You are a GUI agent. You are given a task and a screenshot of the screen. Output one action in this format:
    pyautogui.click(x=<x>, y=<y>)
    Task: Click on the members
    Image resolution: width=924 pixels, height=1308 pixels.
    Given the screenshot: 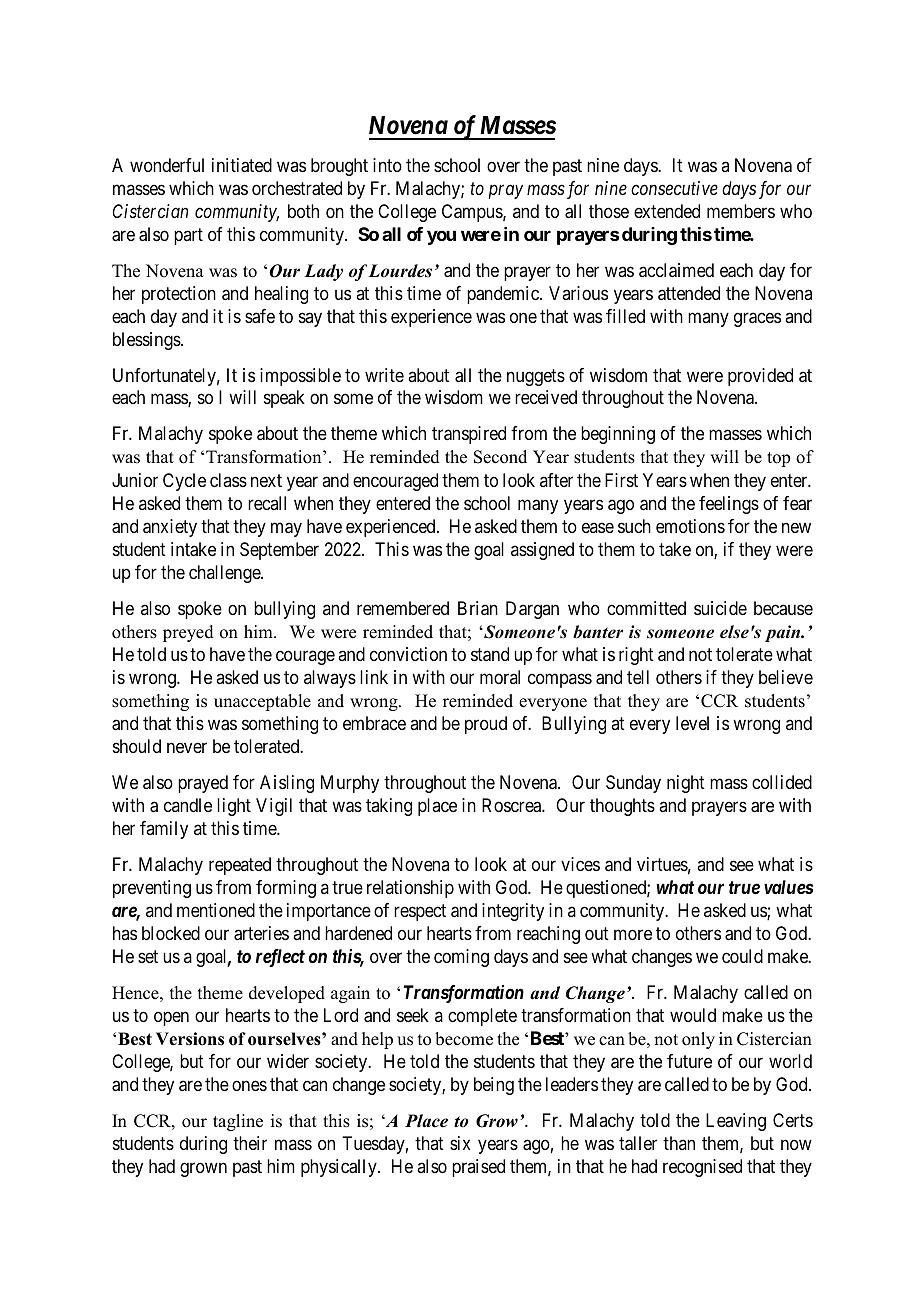 What is the action you would take?
    pyautogui.click(x=741, y=211)
